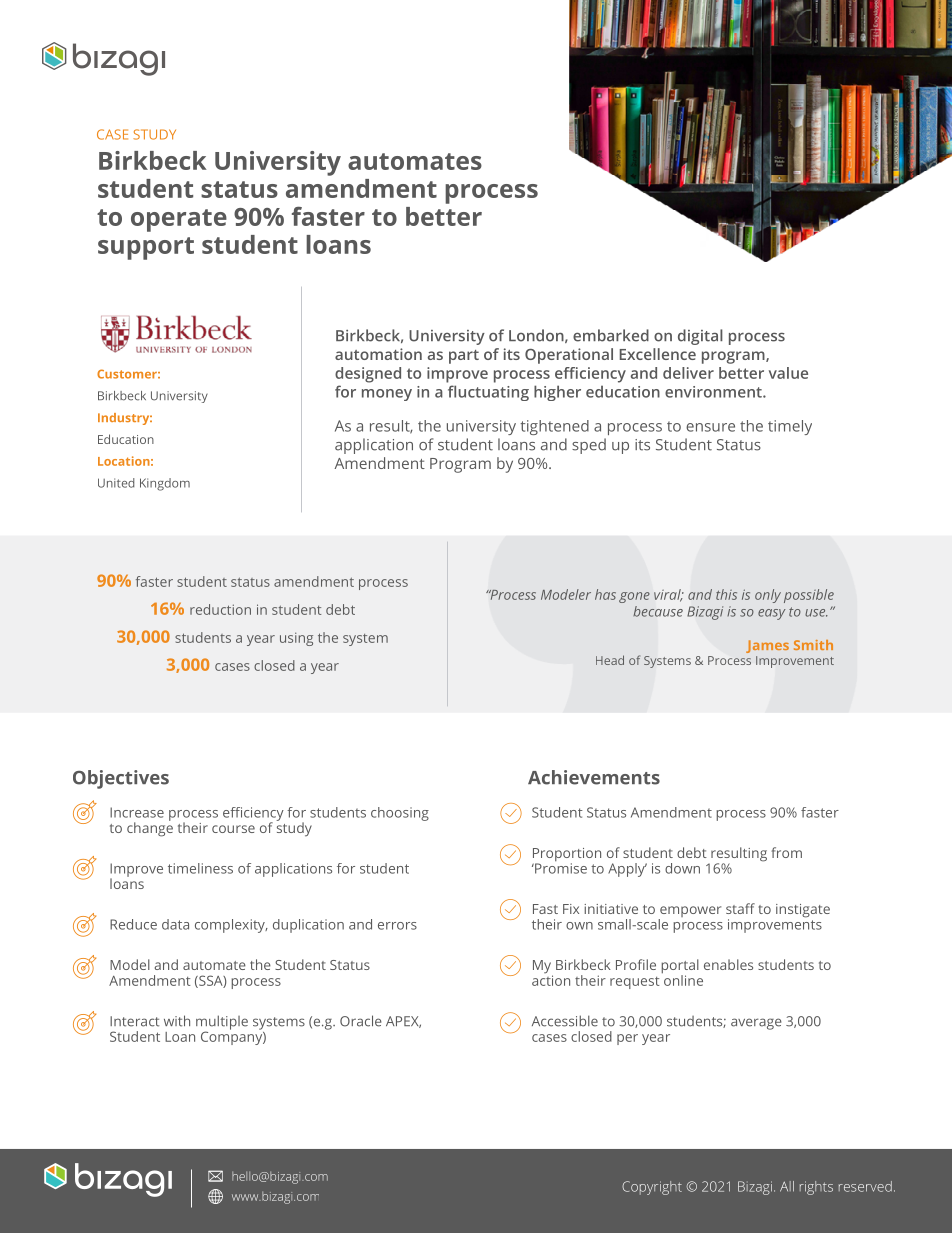  Describe the element at coordinates (610, 660) in the image. I see `Head` at that location.
